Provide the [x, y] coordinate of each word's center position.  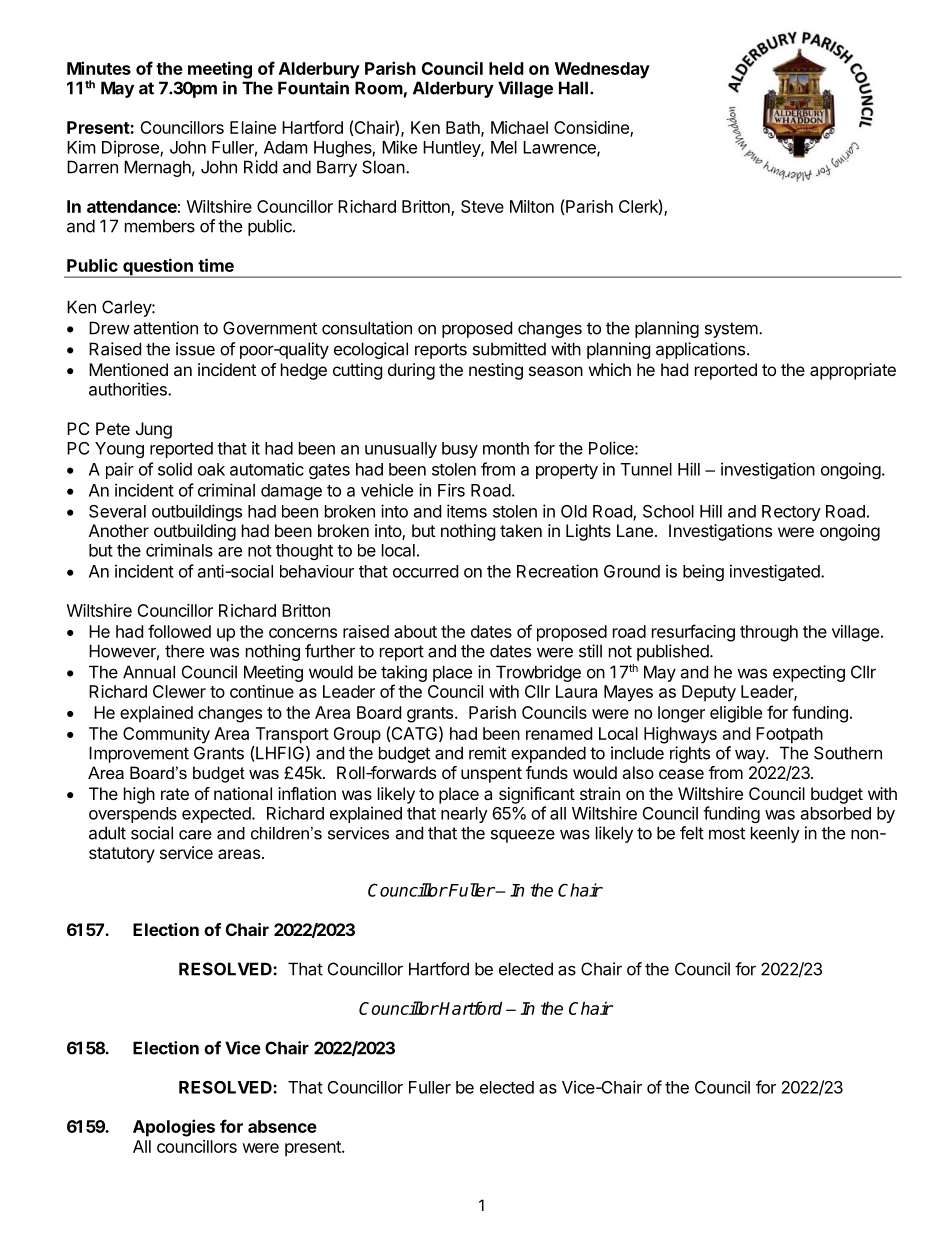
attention [165, 328]
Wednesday [602, 70]
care [195, 835]
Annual [149, 672]
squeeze [523, 836]
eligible [736, 714]
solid [175, 469]
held [506, 68]
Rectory [791, 513]
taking [404, 673]
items [467, 511]
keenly [775, 834]
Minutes [99, 68]
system [732, 330]
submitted [509, 349]
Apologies [174, 1128]
